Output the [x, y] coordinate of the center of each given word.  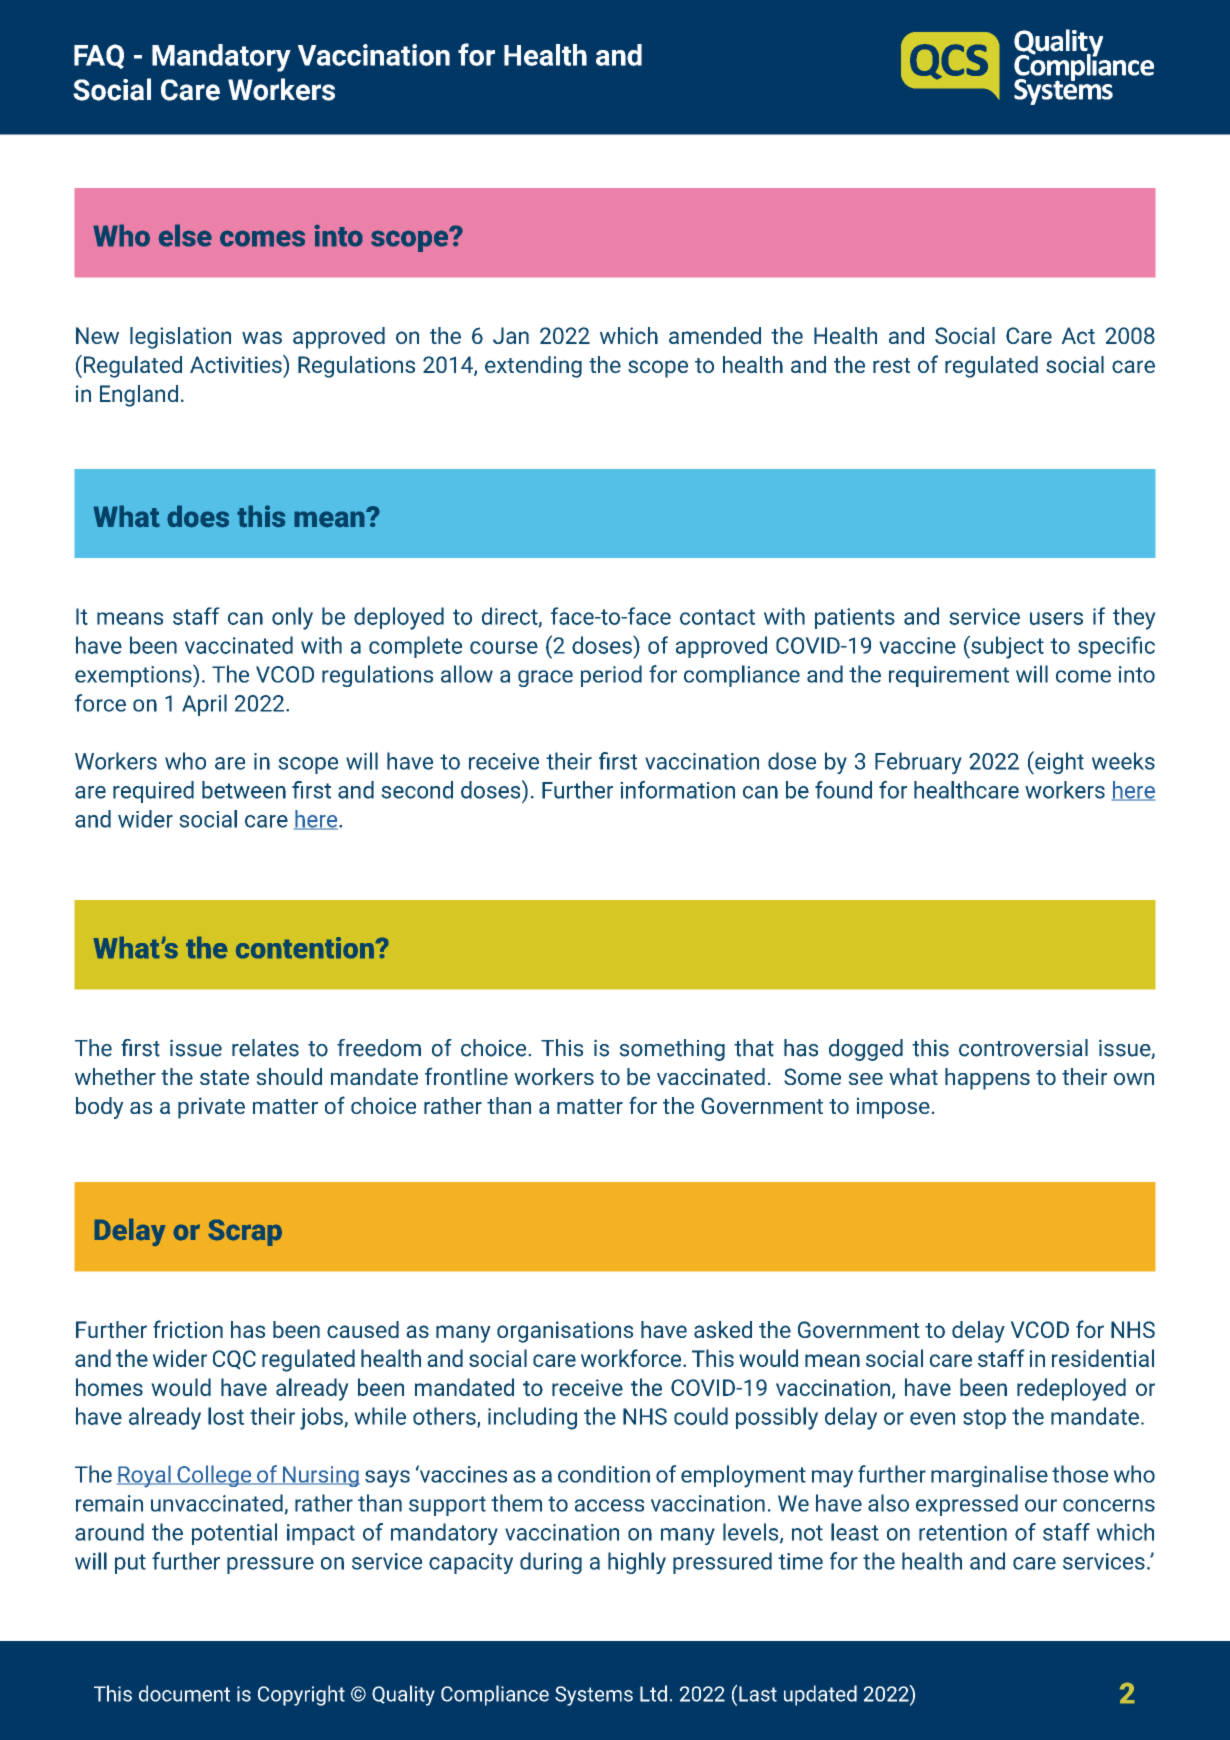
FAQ [99, 56]
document [184, 1693]
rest [891, 365]
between [244, 790]
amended [715, 335]
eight [1058, 763]
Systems [594, 1696]
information [677, 790]
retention [963, 1532]
